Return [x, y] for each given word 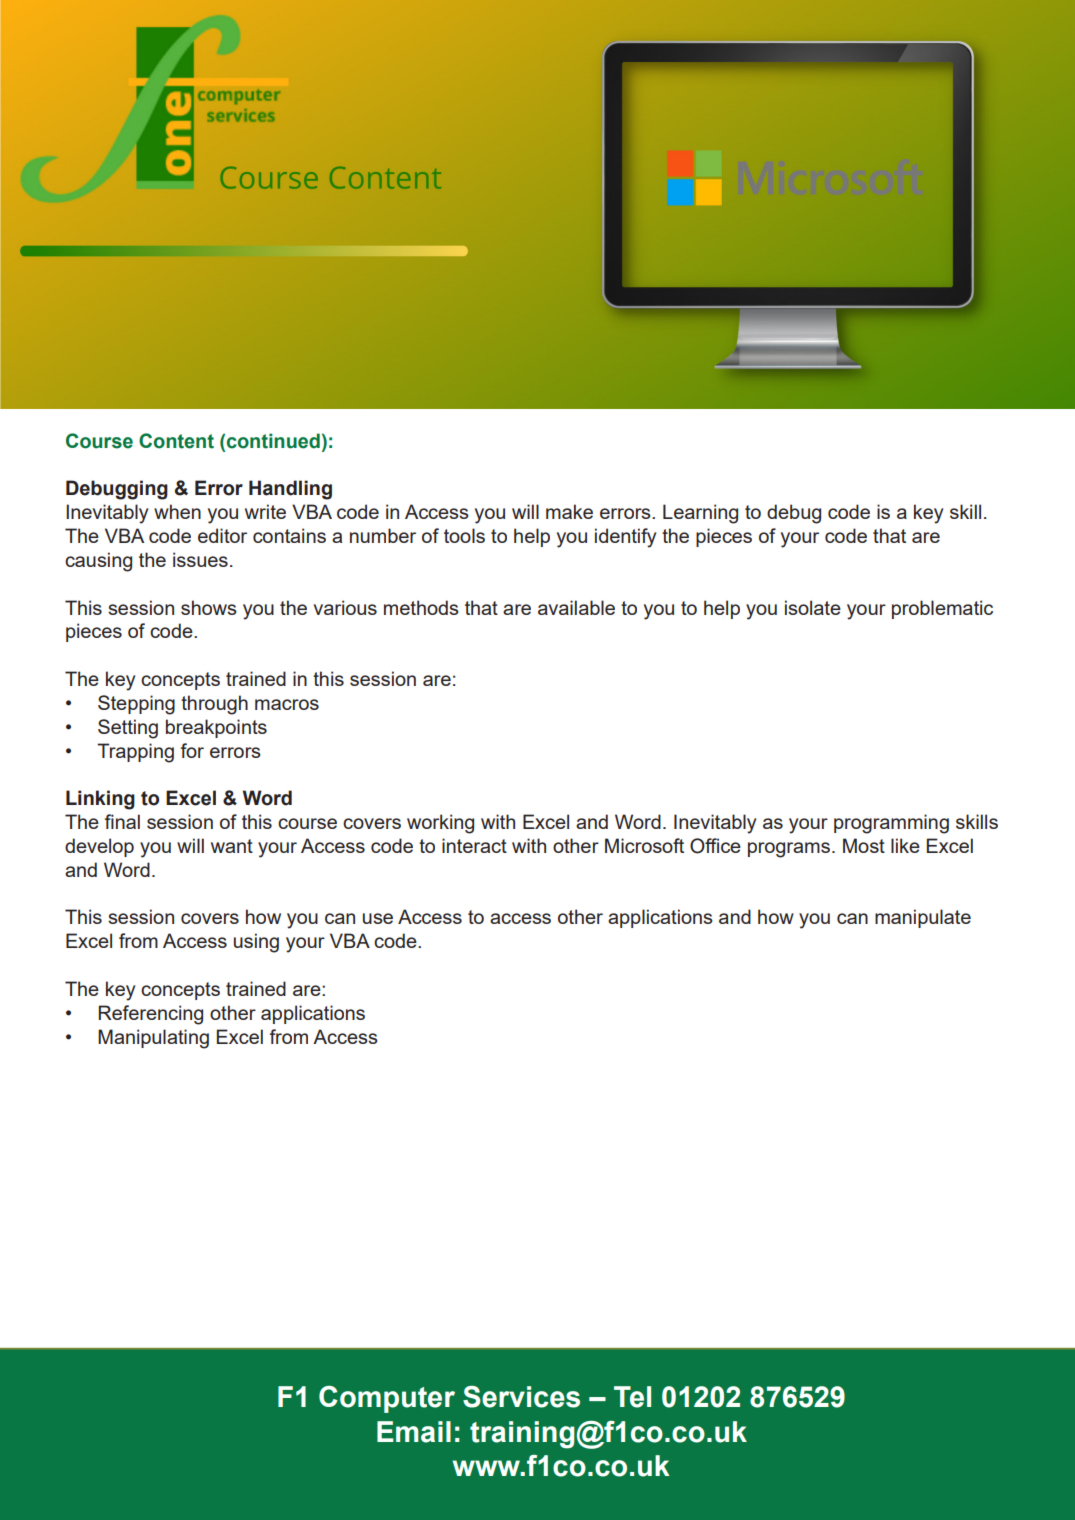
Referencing [151, 1015]
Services [521, 1397]
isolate [813, 607]
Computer [387, 1399]
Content [176, 441]
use [378, 918]
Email [414, 1432]
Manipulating [153, 1039]
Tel [632, 1397]
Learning [700, 514]
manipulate [923, 918]
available [576, 607]
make [569, 511]
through [214, 705]
